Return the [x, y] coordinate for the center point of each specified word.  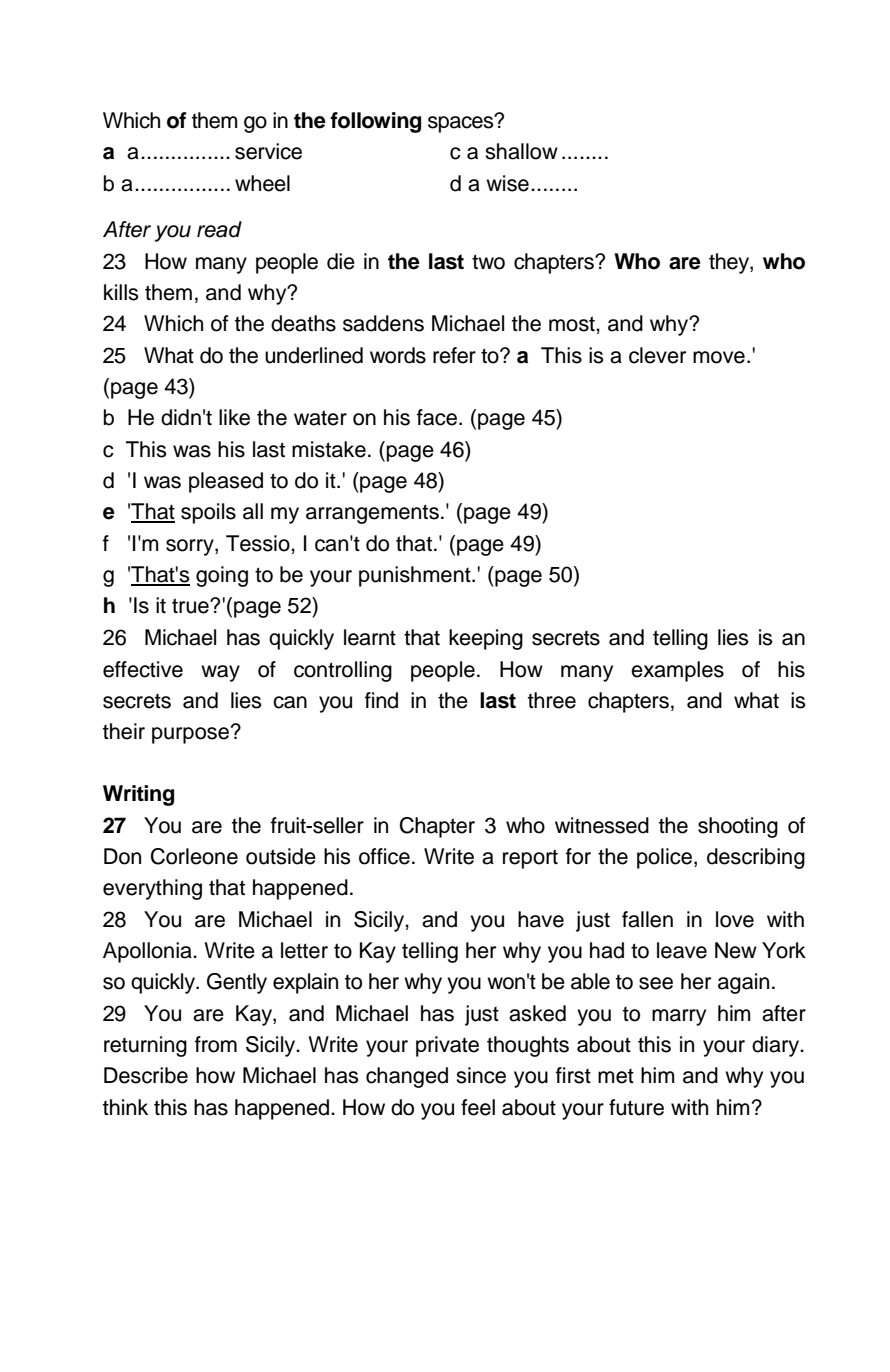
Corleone [194, 856]
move [719, 357]
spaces [462, 123]
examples [677, 671]
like [234, 417]
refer [454, 355]
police [666, 858]
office [384, 856]
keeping [486, 639]
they [730, 263]
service [268, 151]
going [222, 576]
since [481, 1075]
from [216, 1044]
